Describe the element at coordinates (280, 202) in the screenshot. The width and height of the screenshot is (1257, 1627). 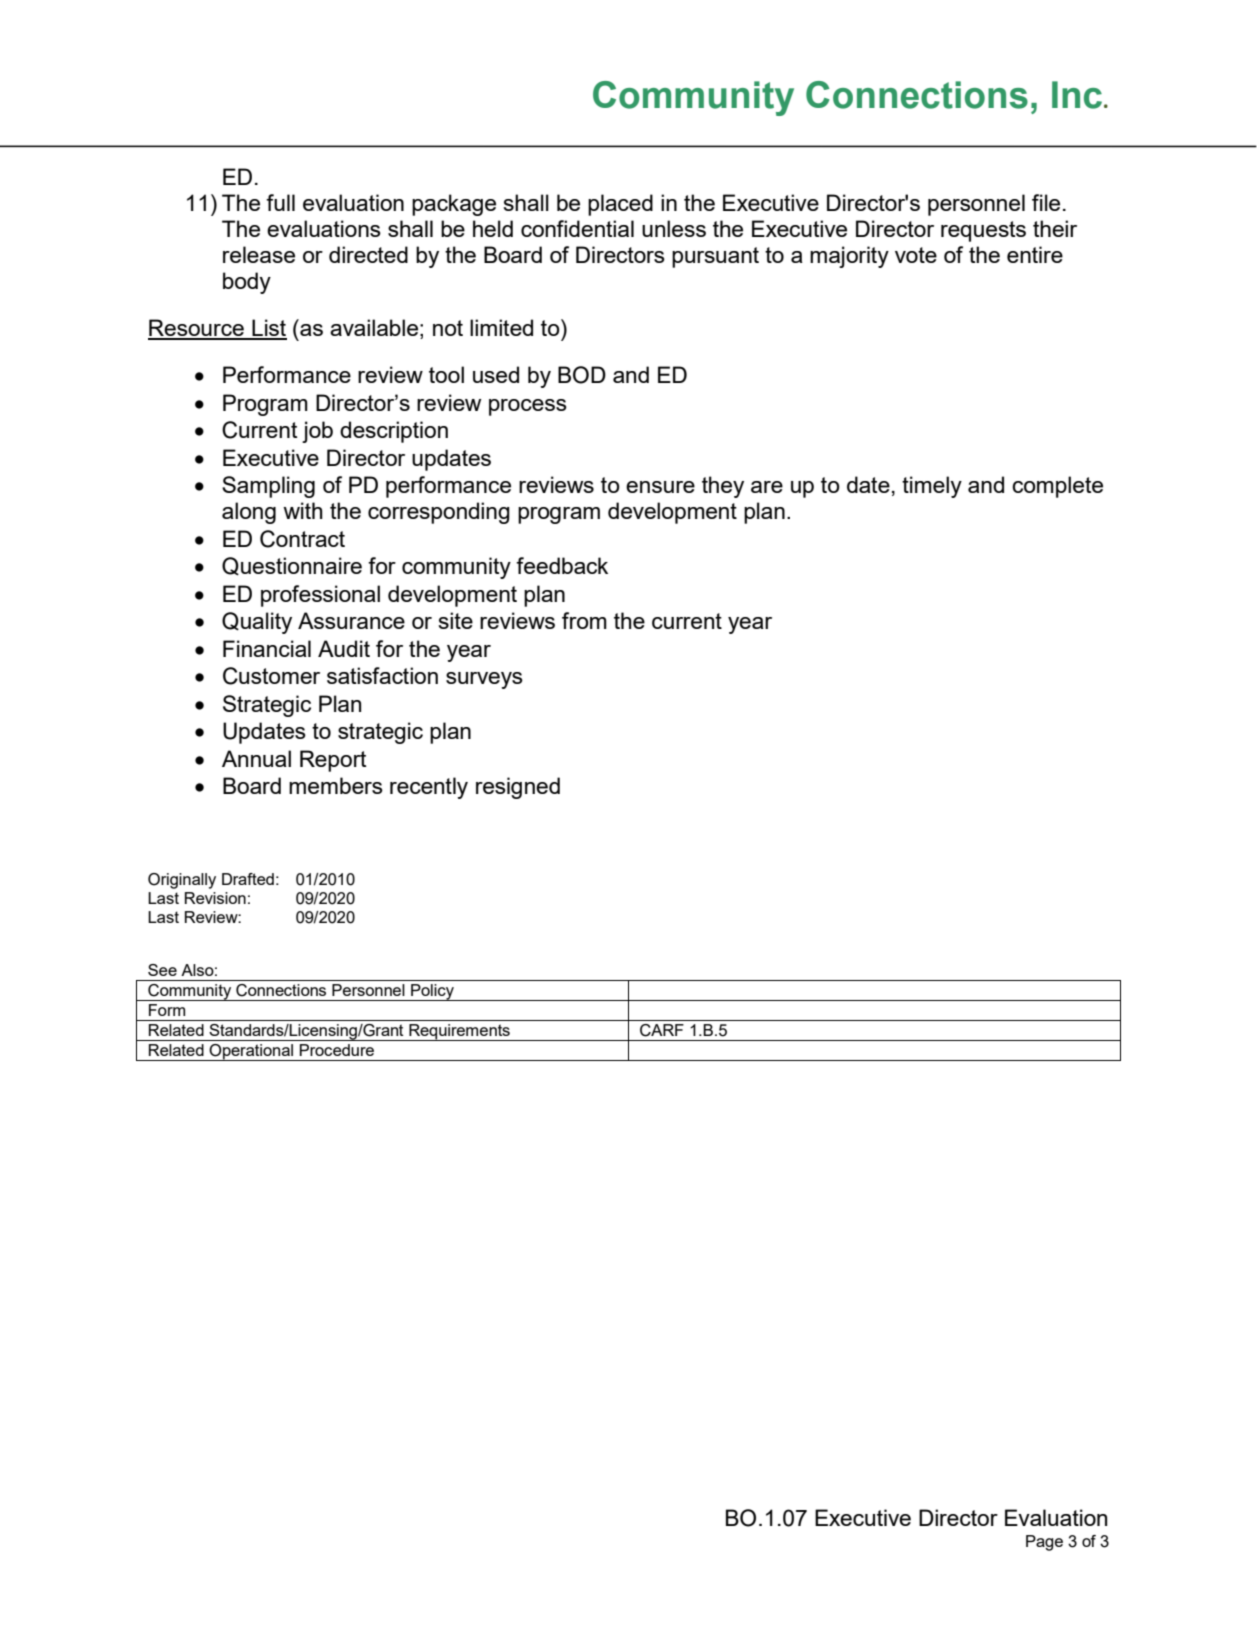
I see `full` at that location.
